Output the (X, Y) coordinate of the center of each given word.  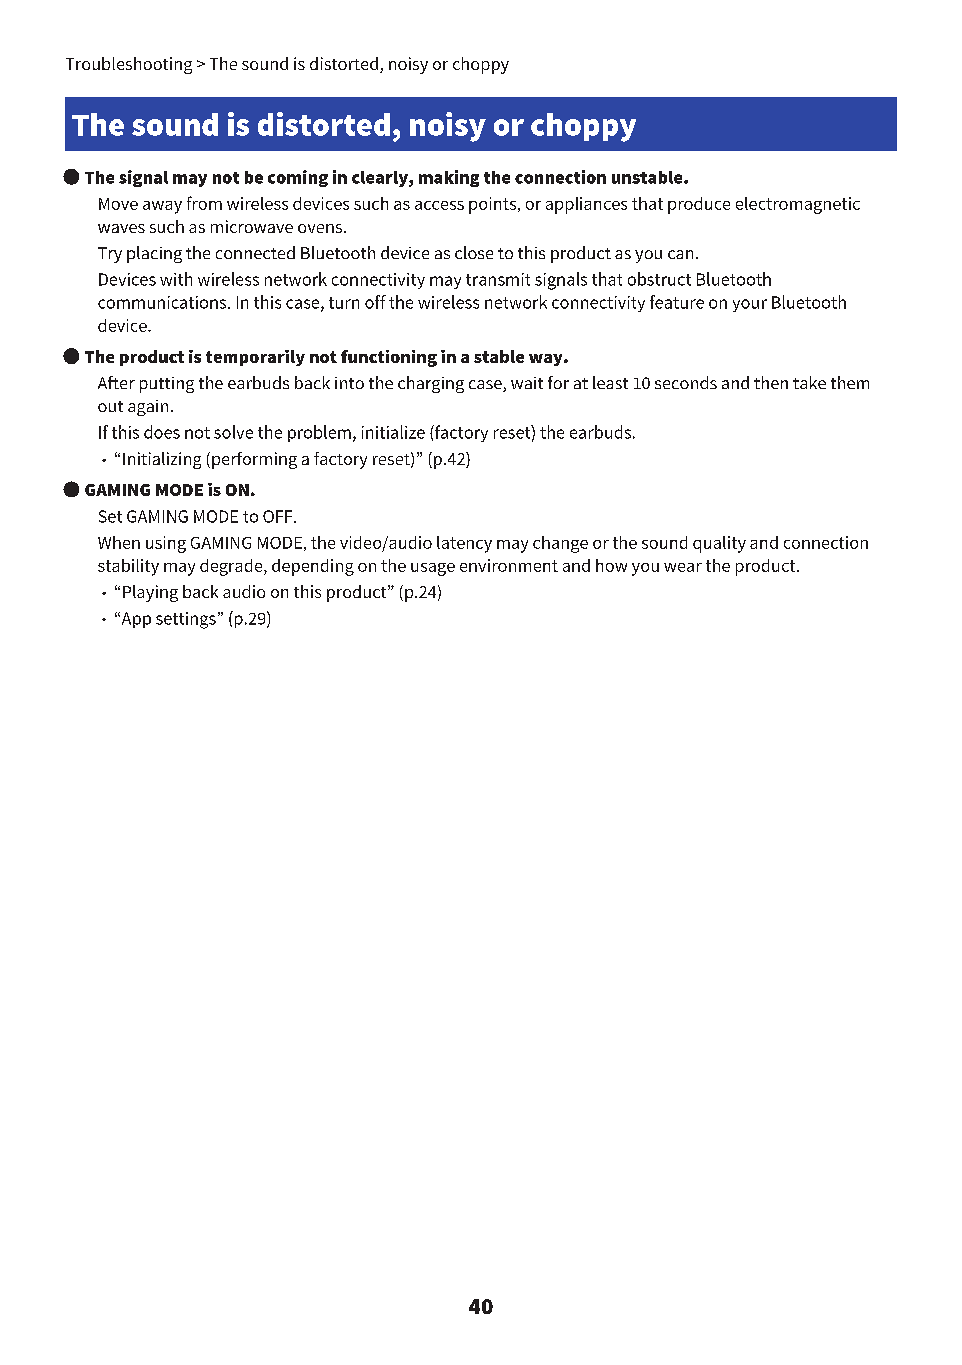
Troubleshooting (129, 65)
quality (719, 544)
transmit (498, 279)
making (449, 178)
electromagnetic (798, 205)
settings (186, 620)
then (771, 382)
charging (431, 384)
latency (464, 544)
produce (699, 205)
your (750, 305)
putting (167, 385)
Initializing (162, 460)
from (204, 203)
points (492, 205)
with (176, 279)
